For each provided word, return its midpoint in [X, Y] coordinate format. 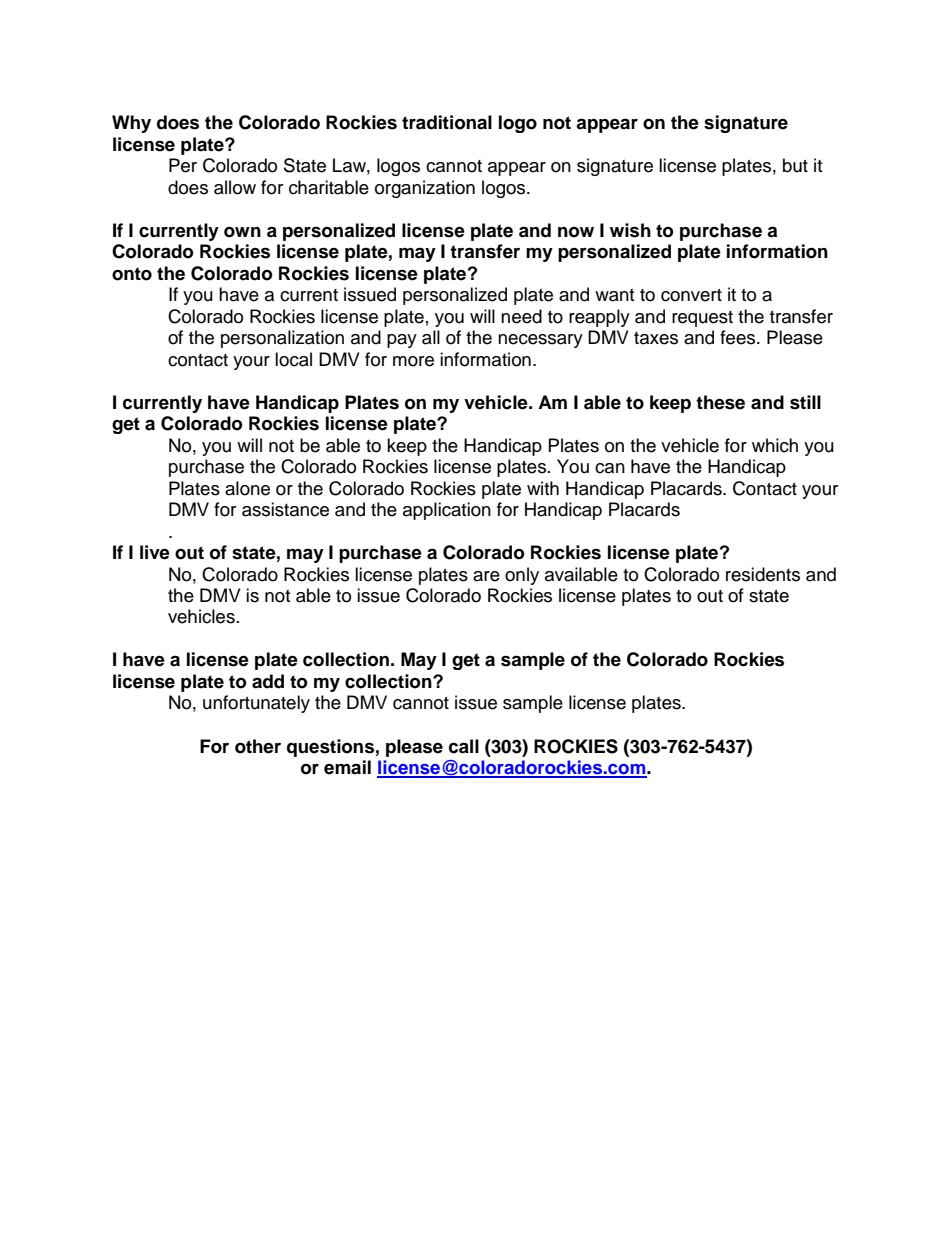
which [775, 445]
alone [247, 488]
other [258, 746]
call [464, 746]
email [347, 767]
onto [132, 274]
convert [691, 295]
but [795, 165]
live [155, 552]
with [543, 488]
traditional [447, 122]
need [521, 316]
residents [763, 574]
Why [131, 124]
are [486, 576]
